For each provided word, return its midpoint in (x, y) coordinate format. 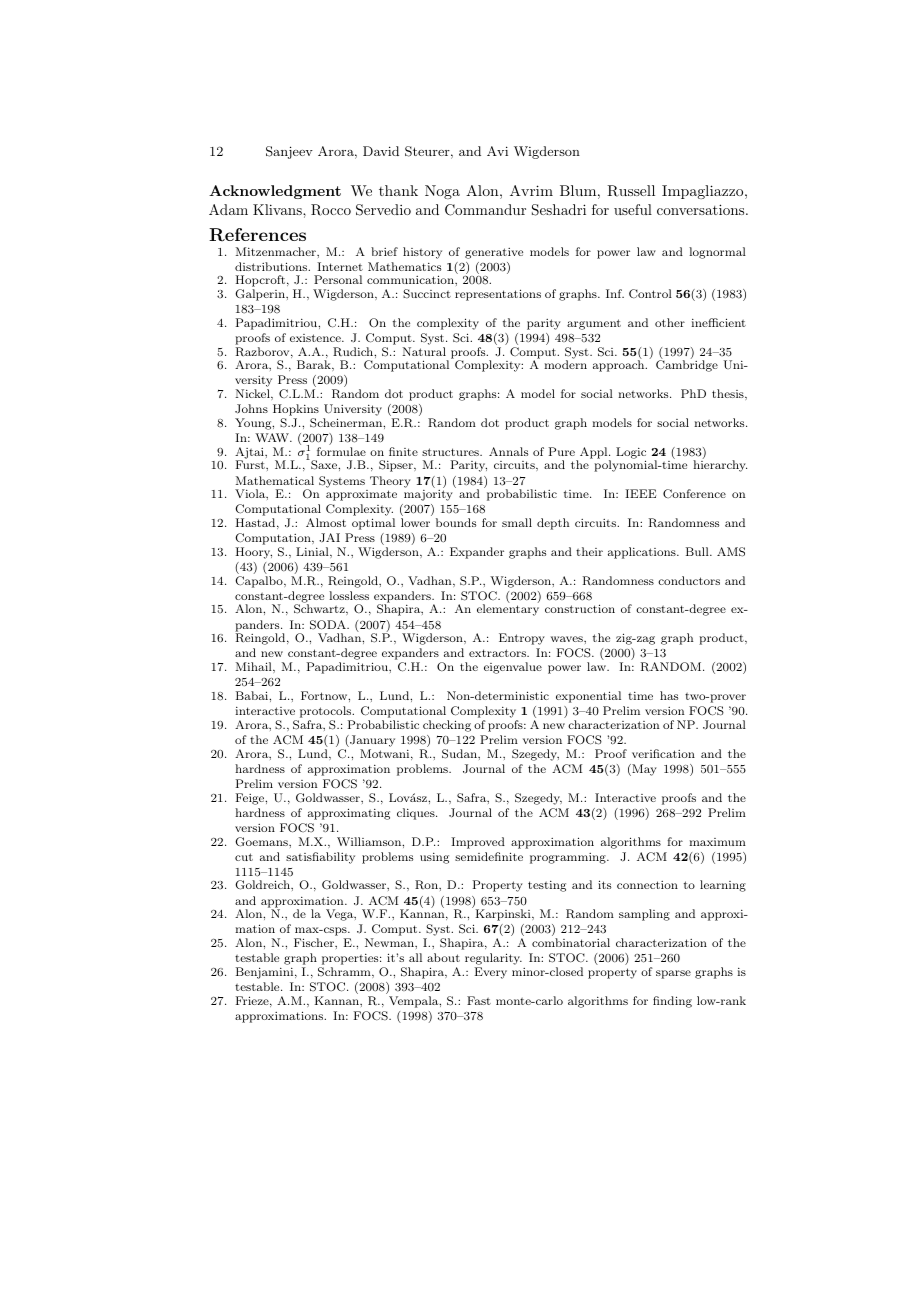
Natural (424, 351)
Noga (442, 192)
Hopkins (296, 411)
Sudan (460, 754)
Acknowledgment (275, 192)
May (643, 770)
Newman (390, 942)
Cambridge (687, 366)
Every (491, 973)
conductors (689, 580)
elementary (508, 610)
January (371, 741)
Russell (631, 191)
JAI (329, 537)
